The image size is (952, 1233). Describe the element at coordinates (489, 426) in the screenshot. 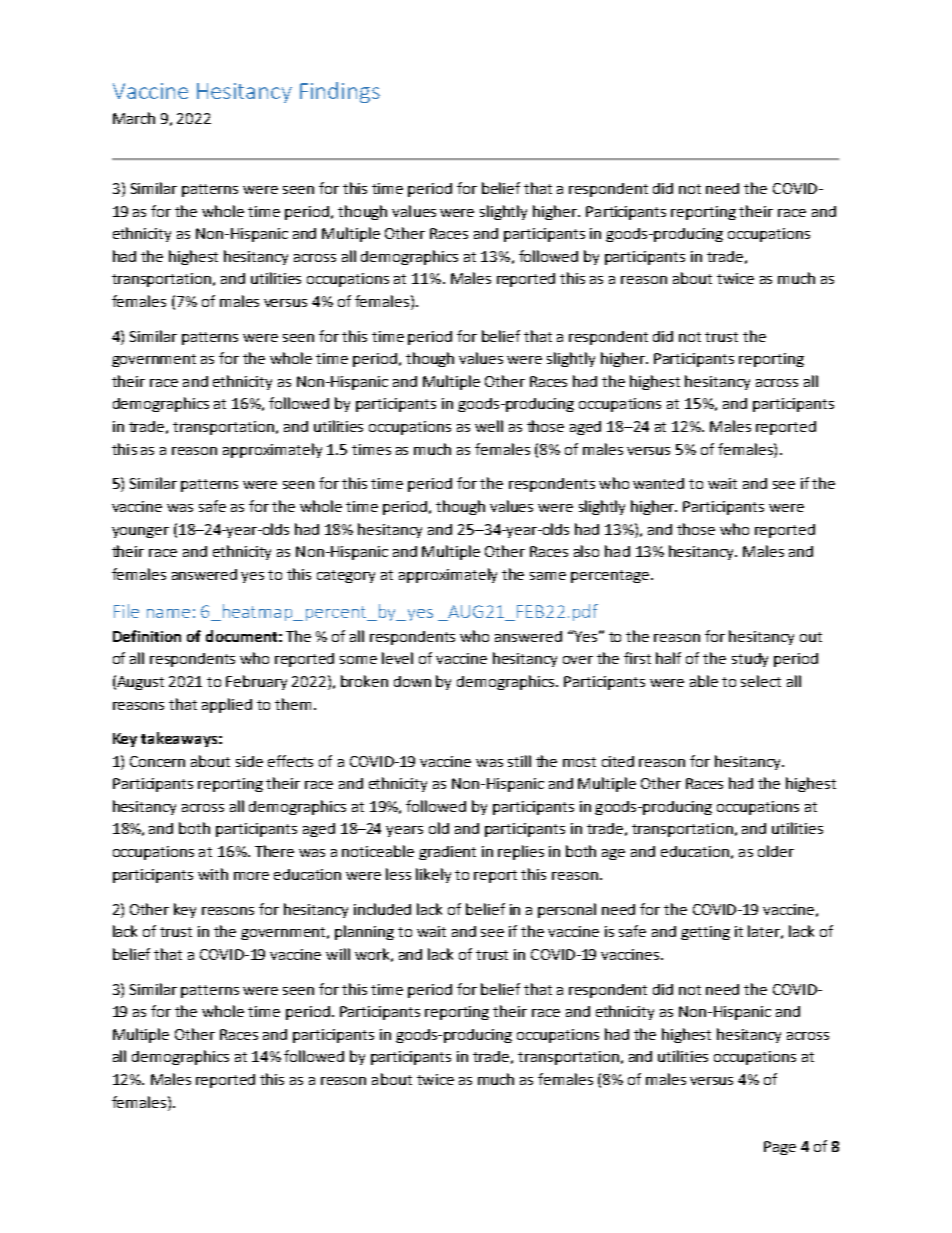

I see `well` at that location.
